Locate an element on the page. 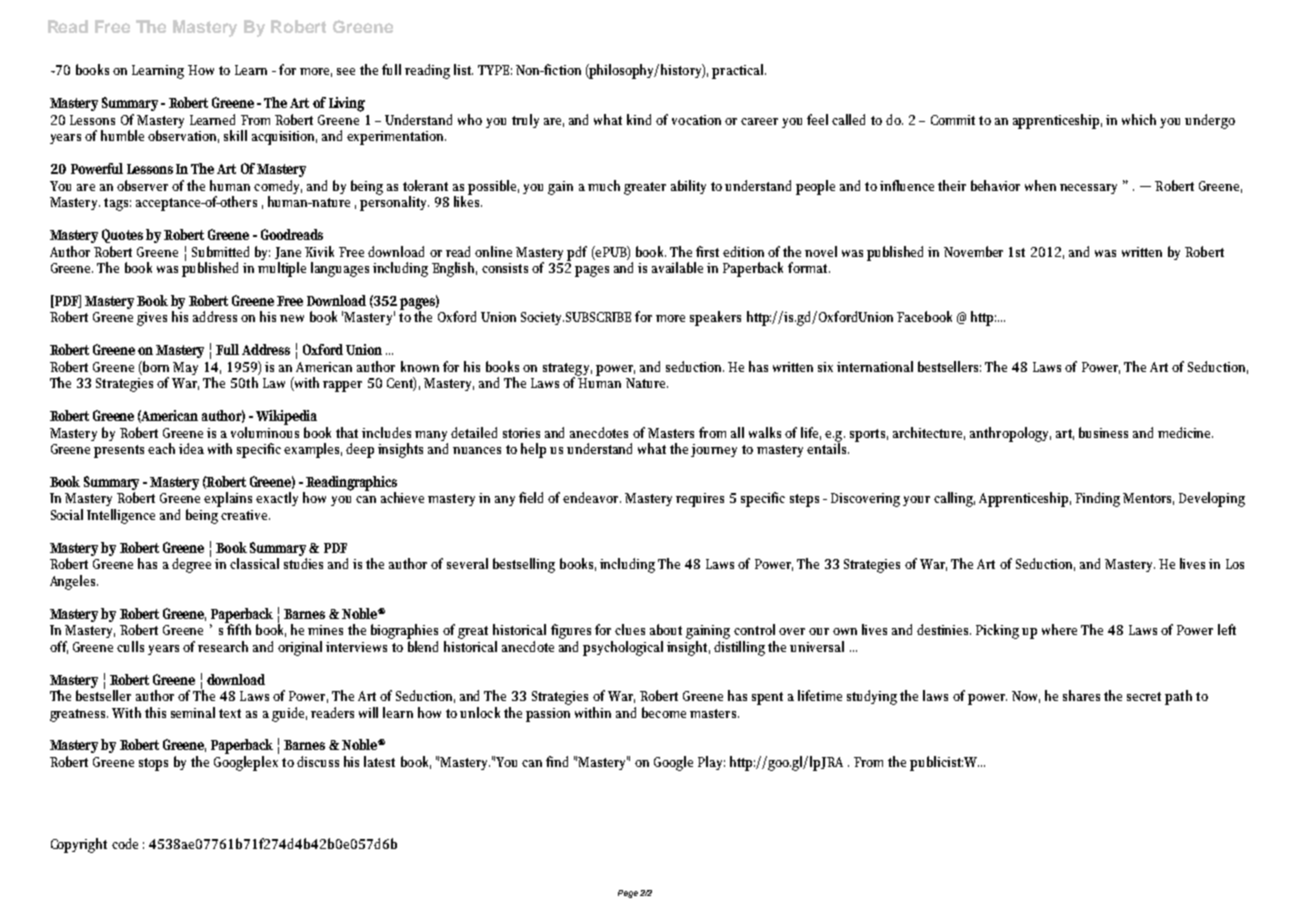  Play is located at coordinates (711, 763).
